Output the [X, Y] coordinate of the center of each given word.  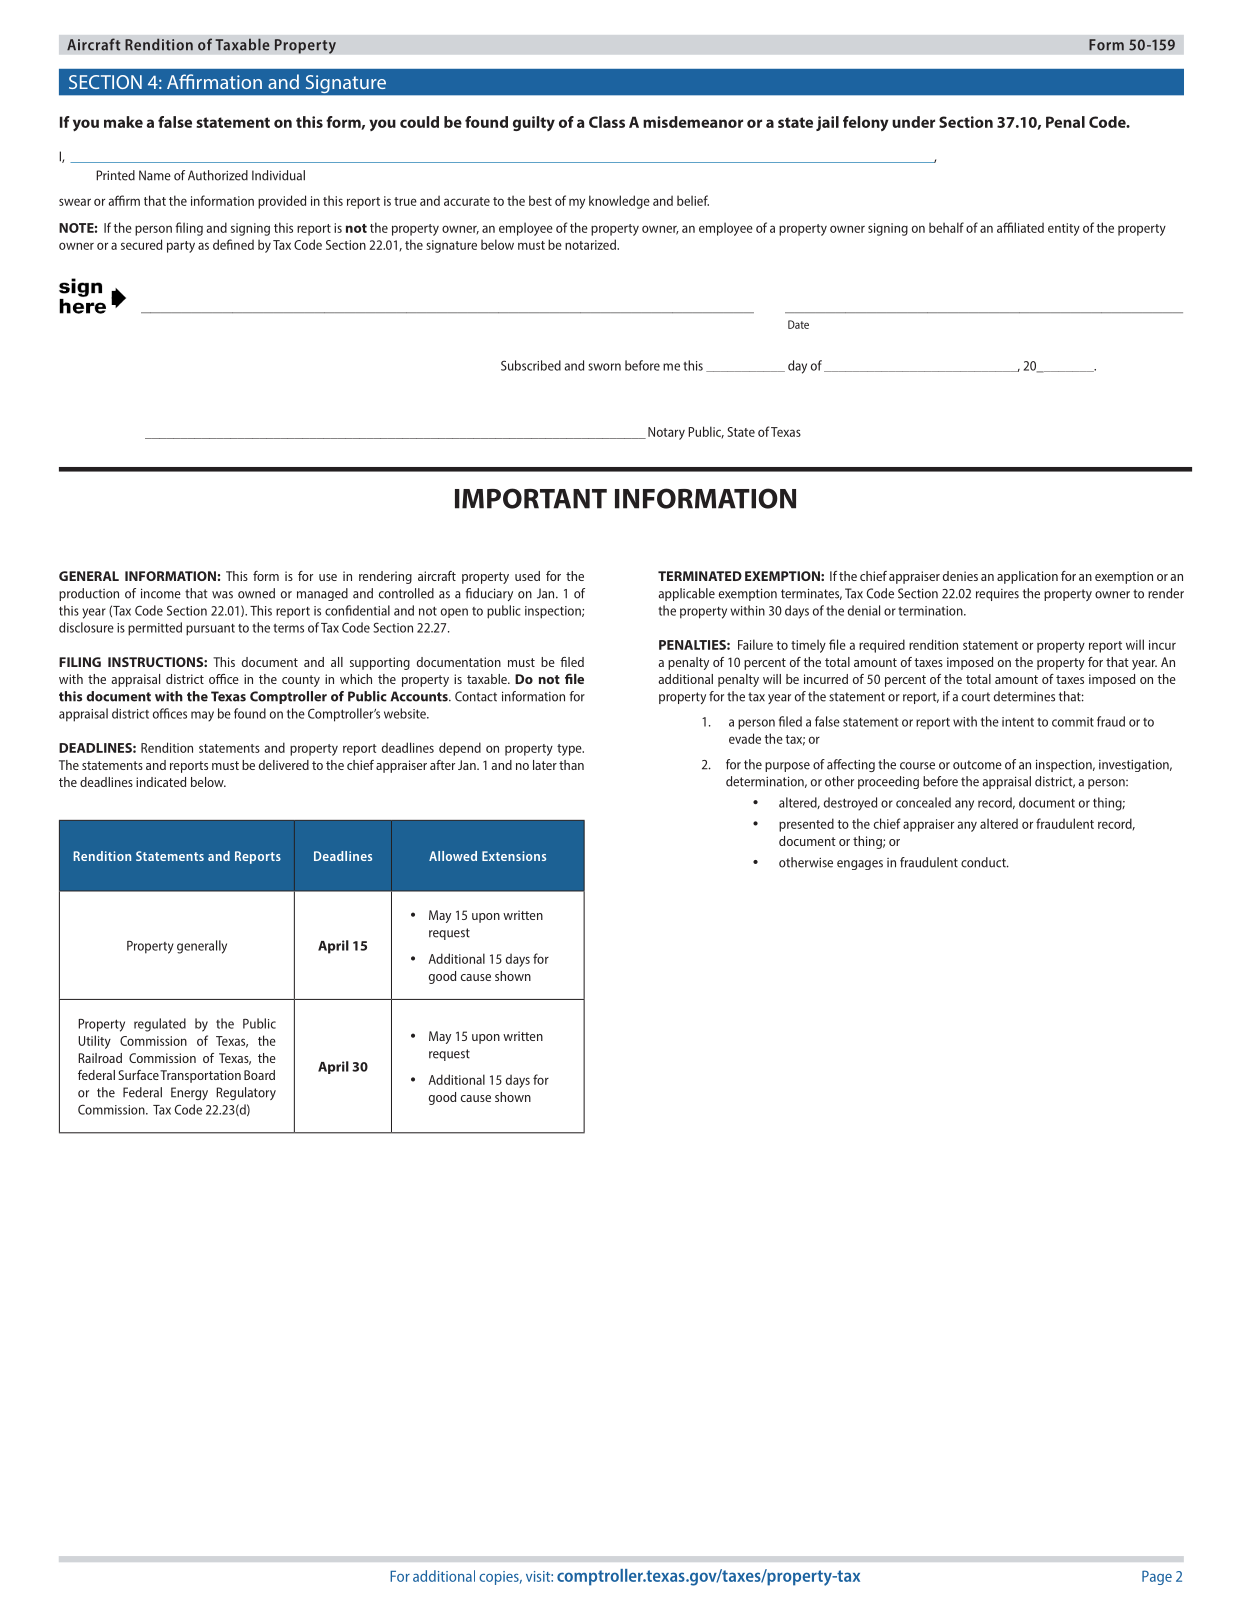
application [1027, 577]
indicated [161, 782]
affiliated [1020, 227]
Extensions [514, 856]
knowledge [619, 202]
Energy [189, 1093]
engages [860, 865]
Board [259, 1075]
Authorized [218, 175]
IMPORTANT [531, 498]
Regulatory [246, 1093]
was [222, 595]
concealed [923, 802]
